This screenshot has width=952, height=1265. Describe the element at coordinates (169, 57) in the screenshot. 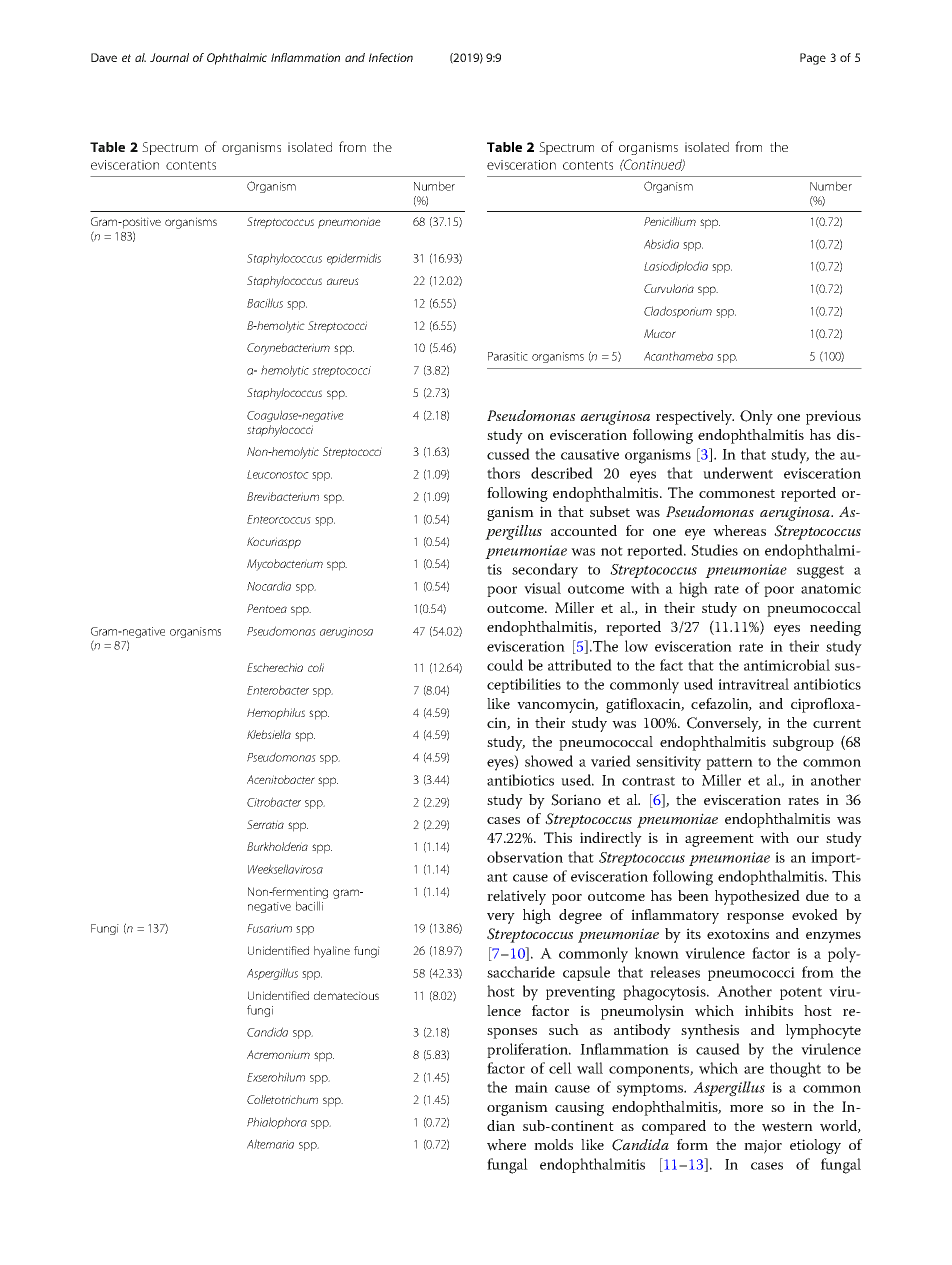

I see `Journal` at that location.
